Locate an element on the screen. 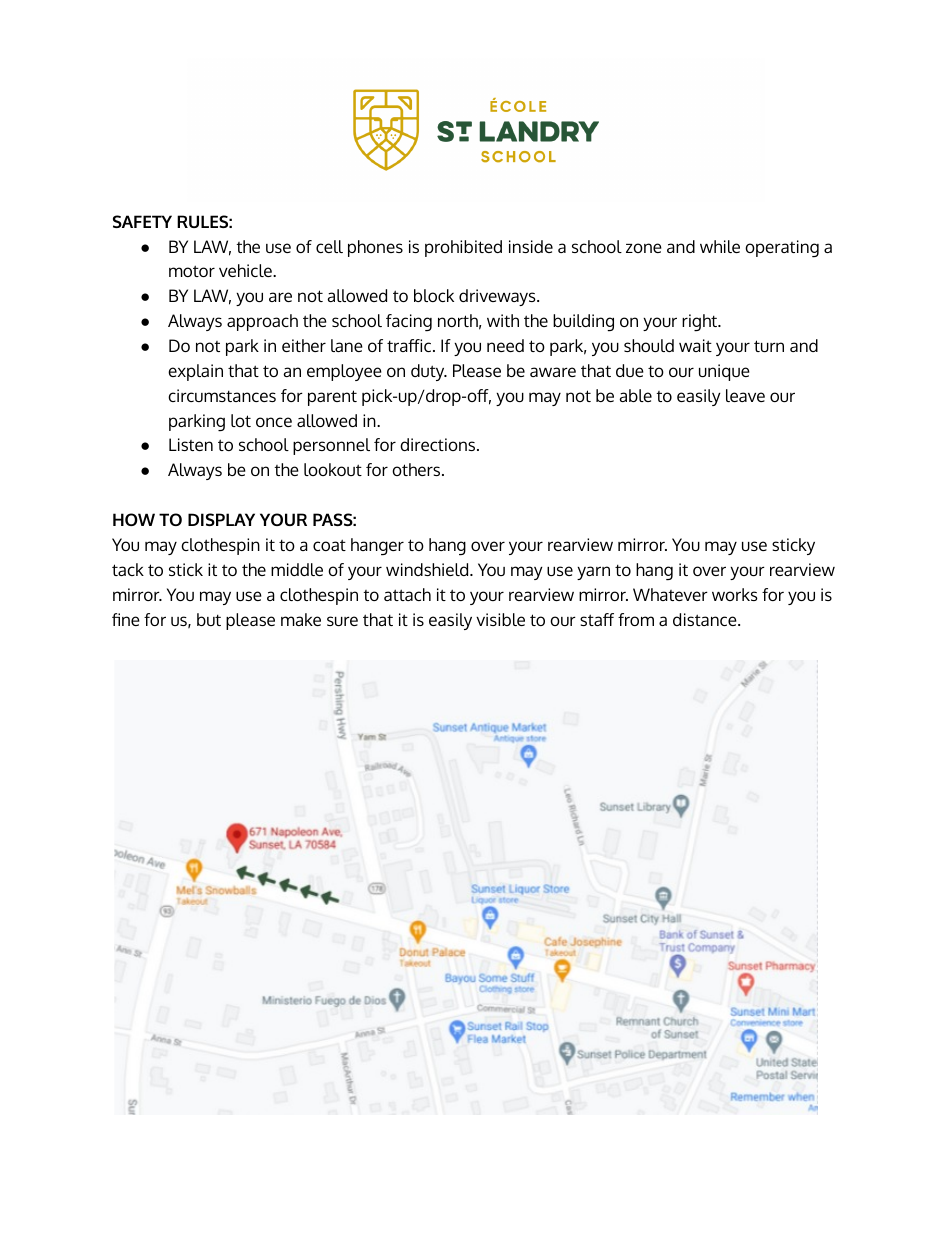  facing is located at coordinates (409, 323).
